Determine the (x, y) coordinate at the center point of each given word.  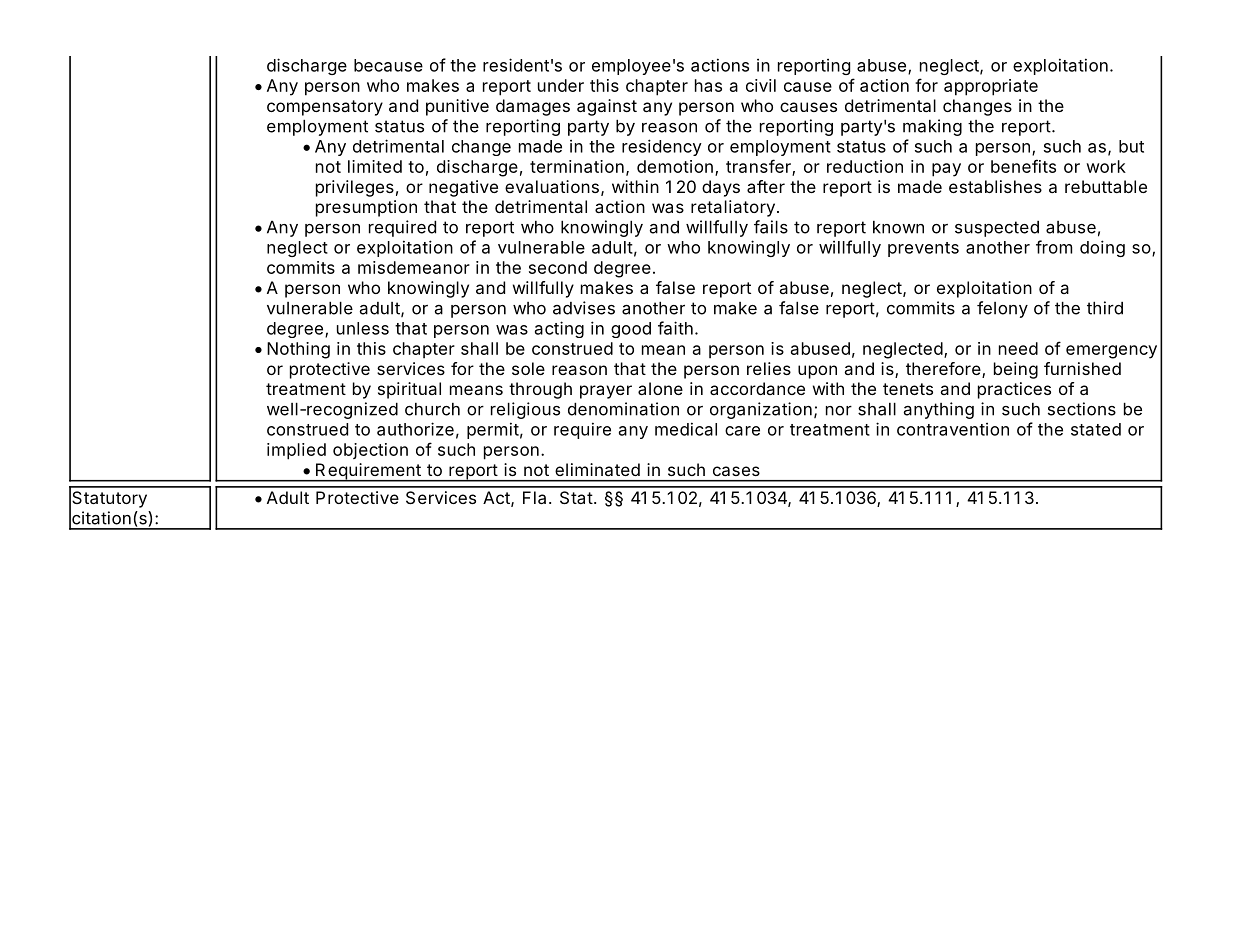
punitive (457, 107)
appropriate (991, 87)
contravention (953, 429)
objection (370, 451)
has (708, 85)
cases (736, 471)
